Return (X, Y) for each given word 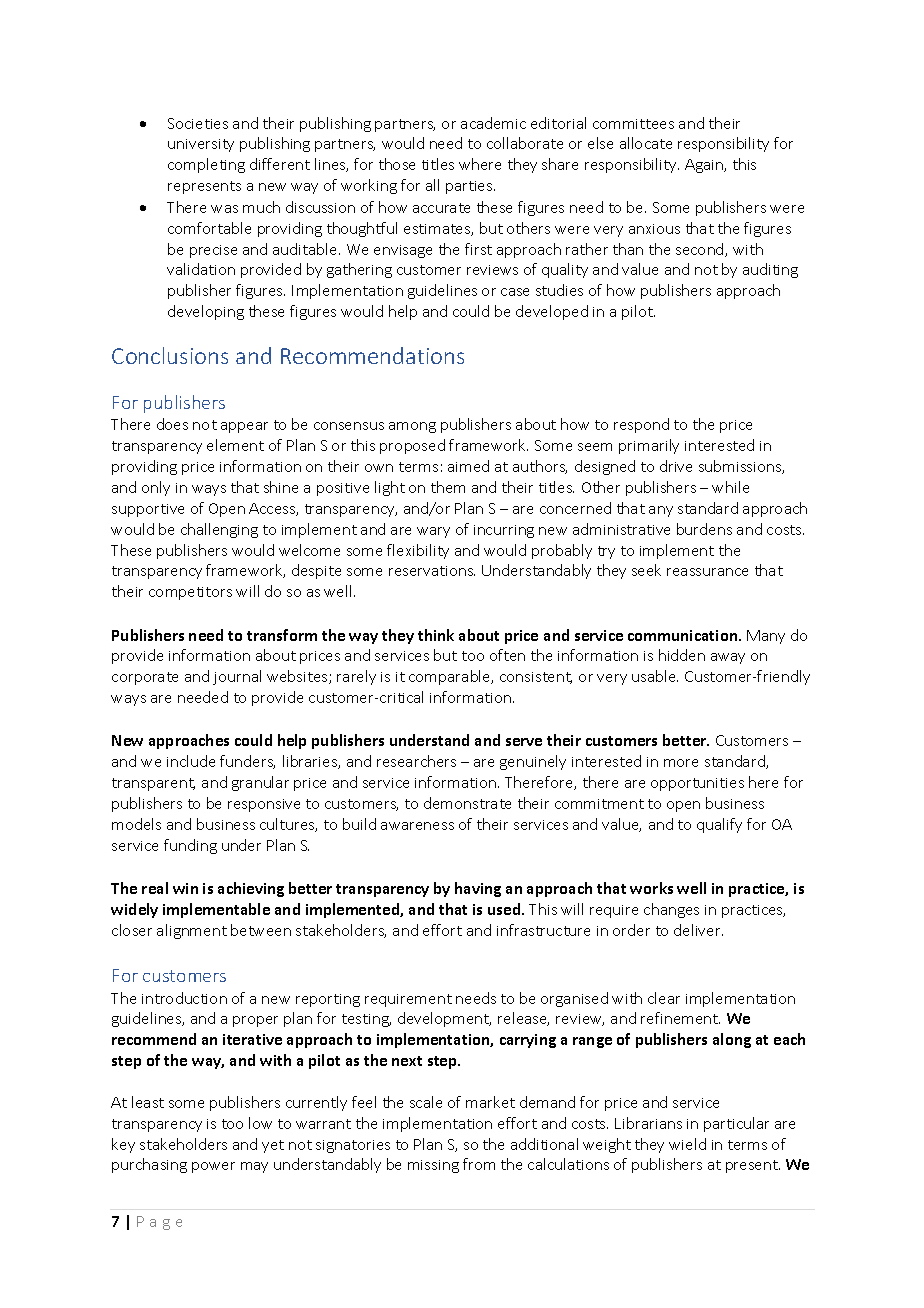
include (191, 761)
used (505, 909)
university (201, 145)
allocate (646, 143)
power (213, 1167)
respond (641, 425)
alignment (192, 931)
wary (433, 532)
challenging (219, 530)
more (681, 763)
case (515, 292)
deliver (698, 930)
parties (470, 187)
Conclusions (170, 355)
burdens (704, 529)
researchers (416, 761)
